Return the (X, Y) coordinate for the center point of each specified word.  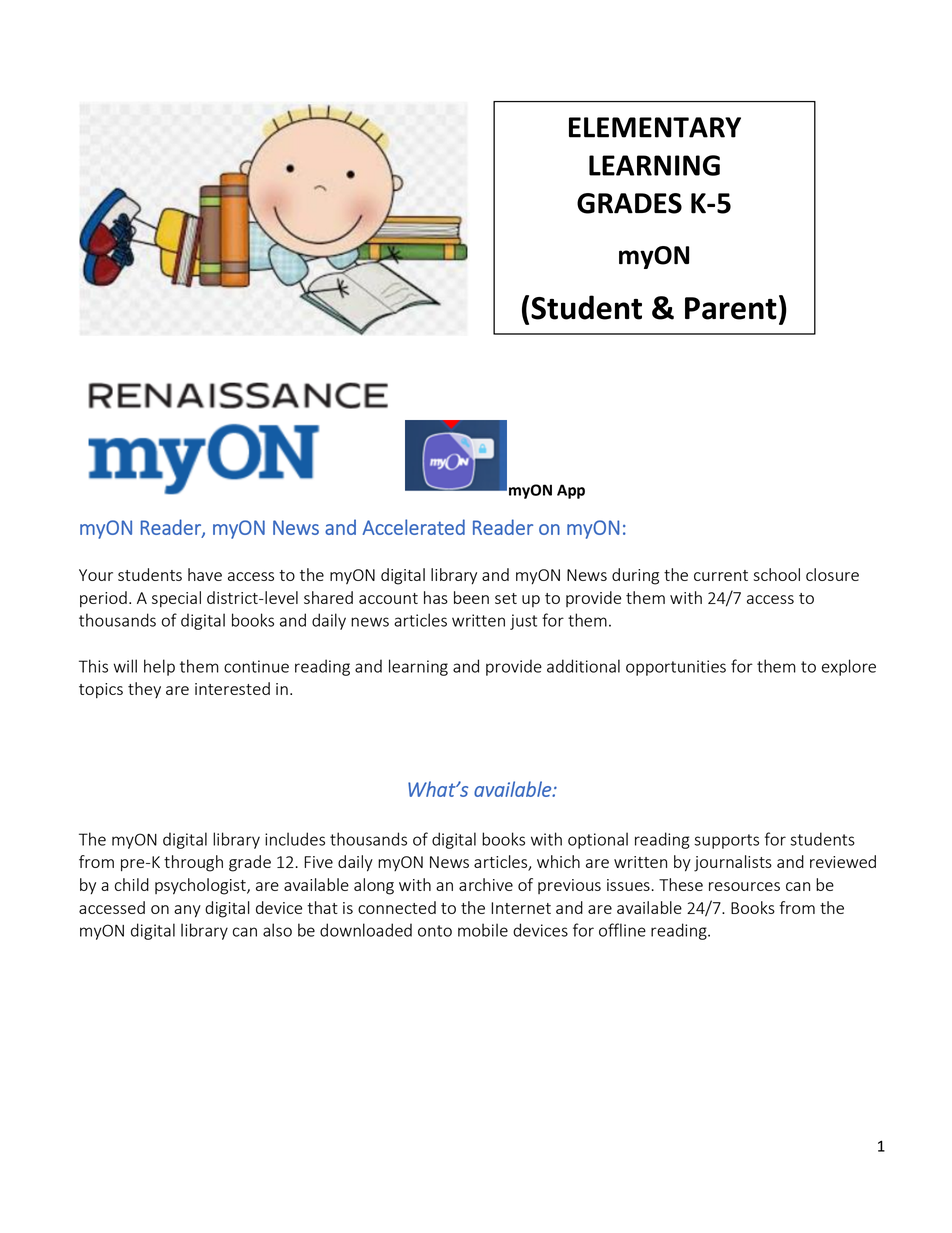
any (187, 911)
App (571, 491)
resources (744, 886)
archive (486, 884)
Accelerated (413, 527)
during (635, 576)
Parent (731, 308)
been (471, 597)
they (144, 690)
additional (583, 666)
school (776, 574)
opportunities (676, 668)
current (721, 575)
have (205, 574)
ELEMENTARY (655, 127)
